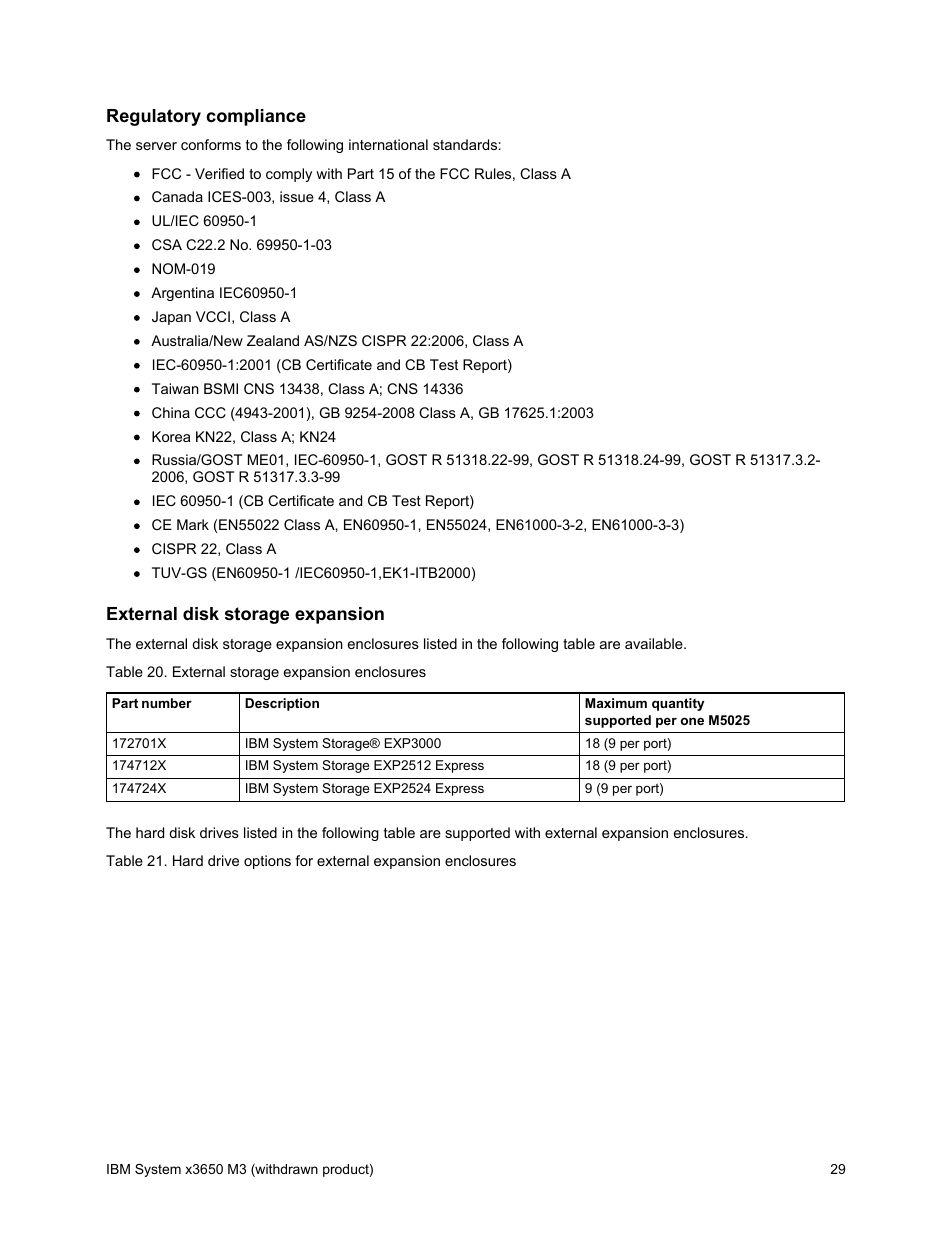 This screenshot has height=1233, width=952. Describe the element at coordinates (282, 704) in the screenshot. I see `Description` at that location.
